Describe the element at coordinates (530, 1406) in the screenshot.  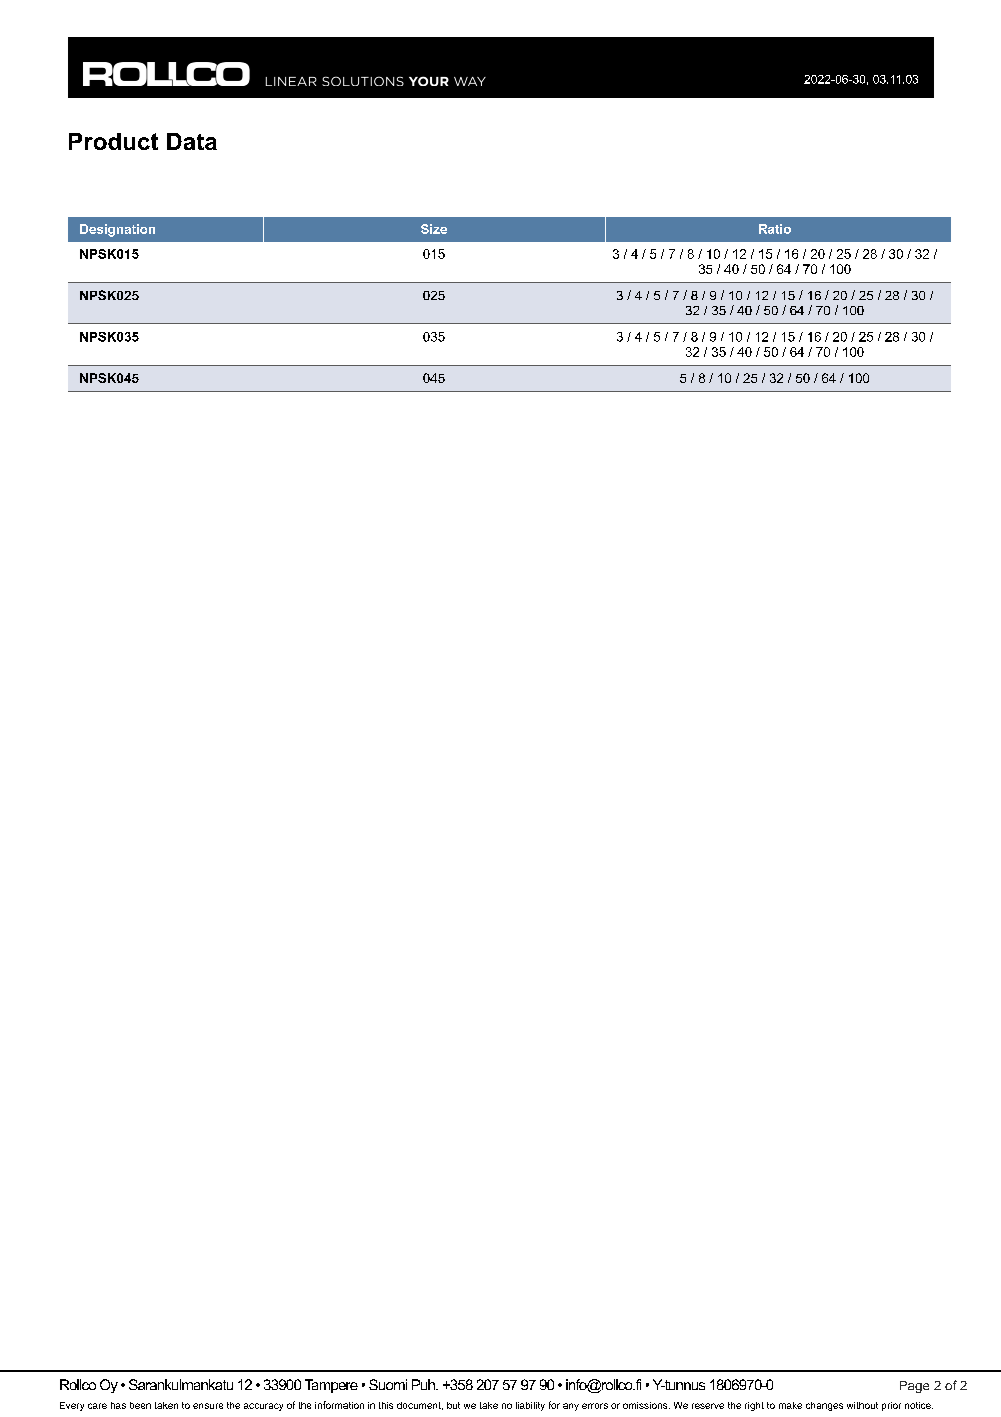
I see `liability` at that location.
